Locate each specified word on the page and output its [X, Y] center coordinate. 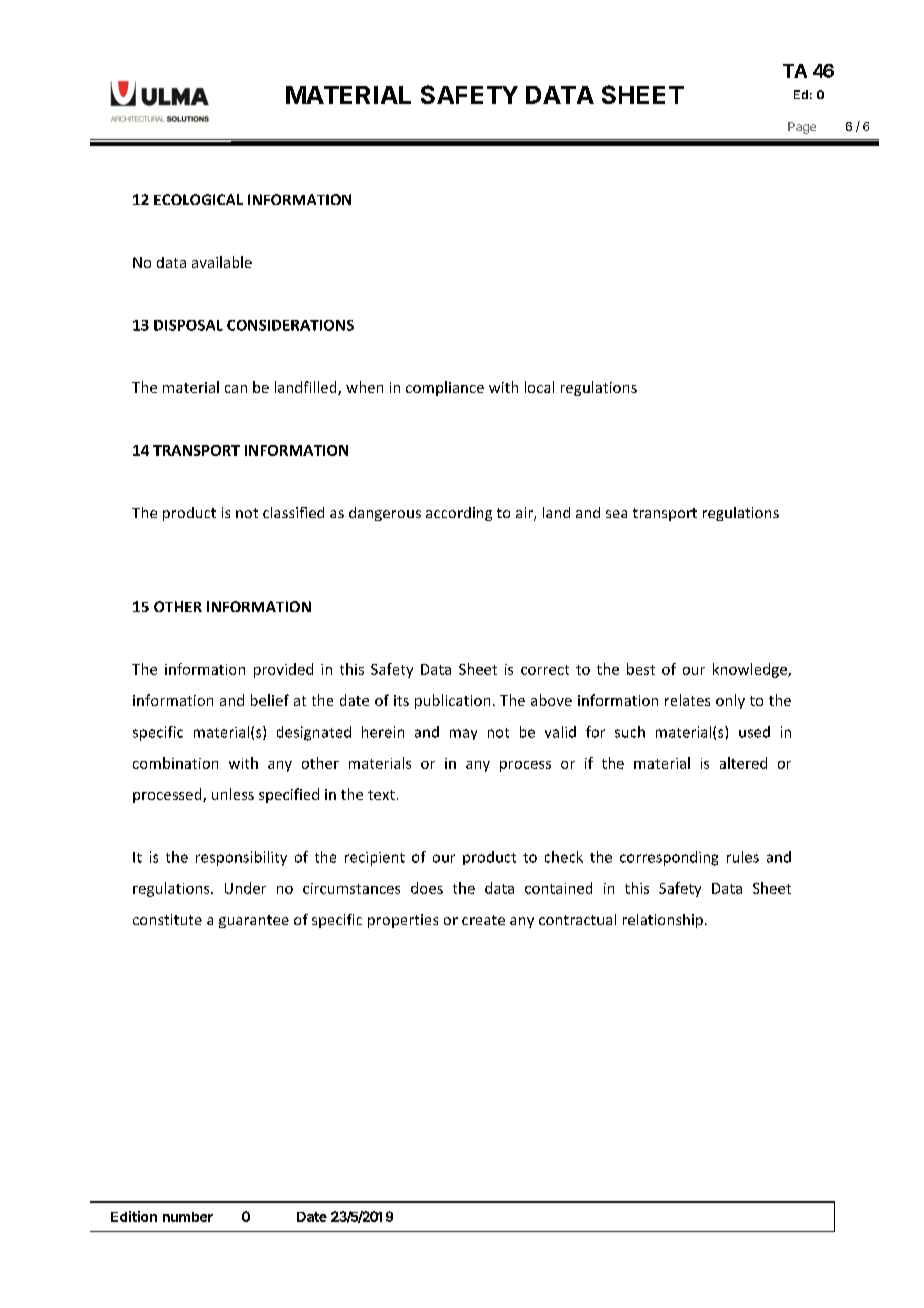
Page [802, 128]
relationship [663, 921]
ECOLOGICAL [198, 199]
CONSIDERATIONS [290, 325]
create [483, 920]
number [188, 1217]
